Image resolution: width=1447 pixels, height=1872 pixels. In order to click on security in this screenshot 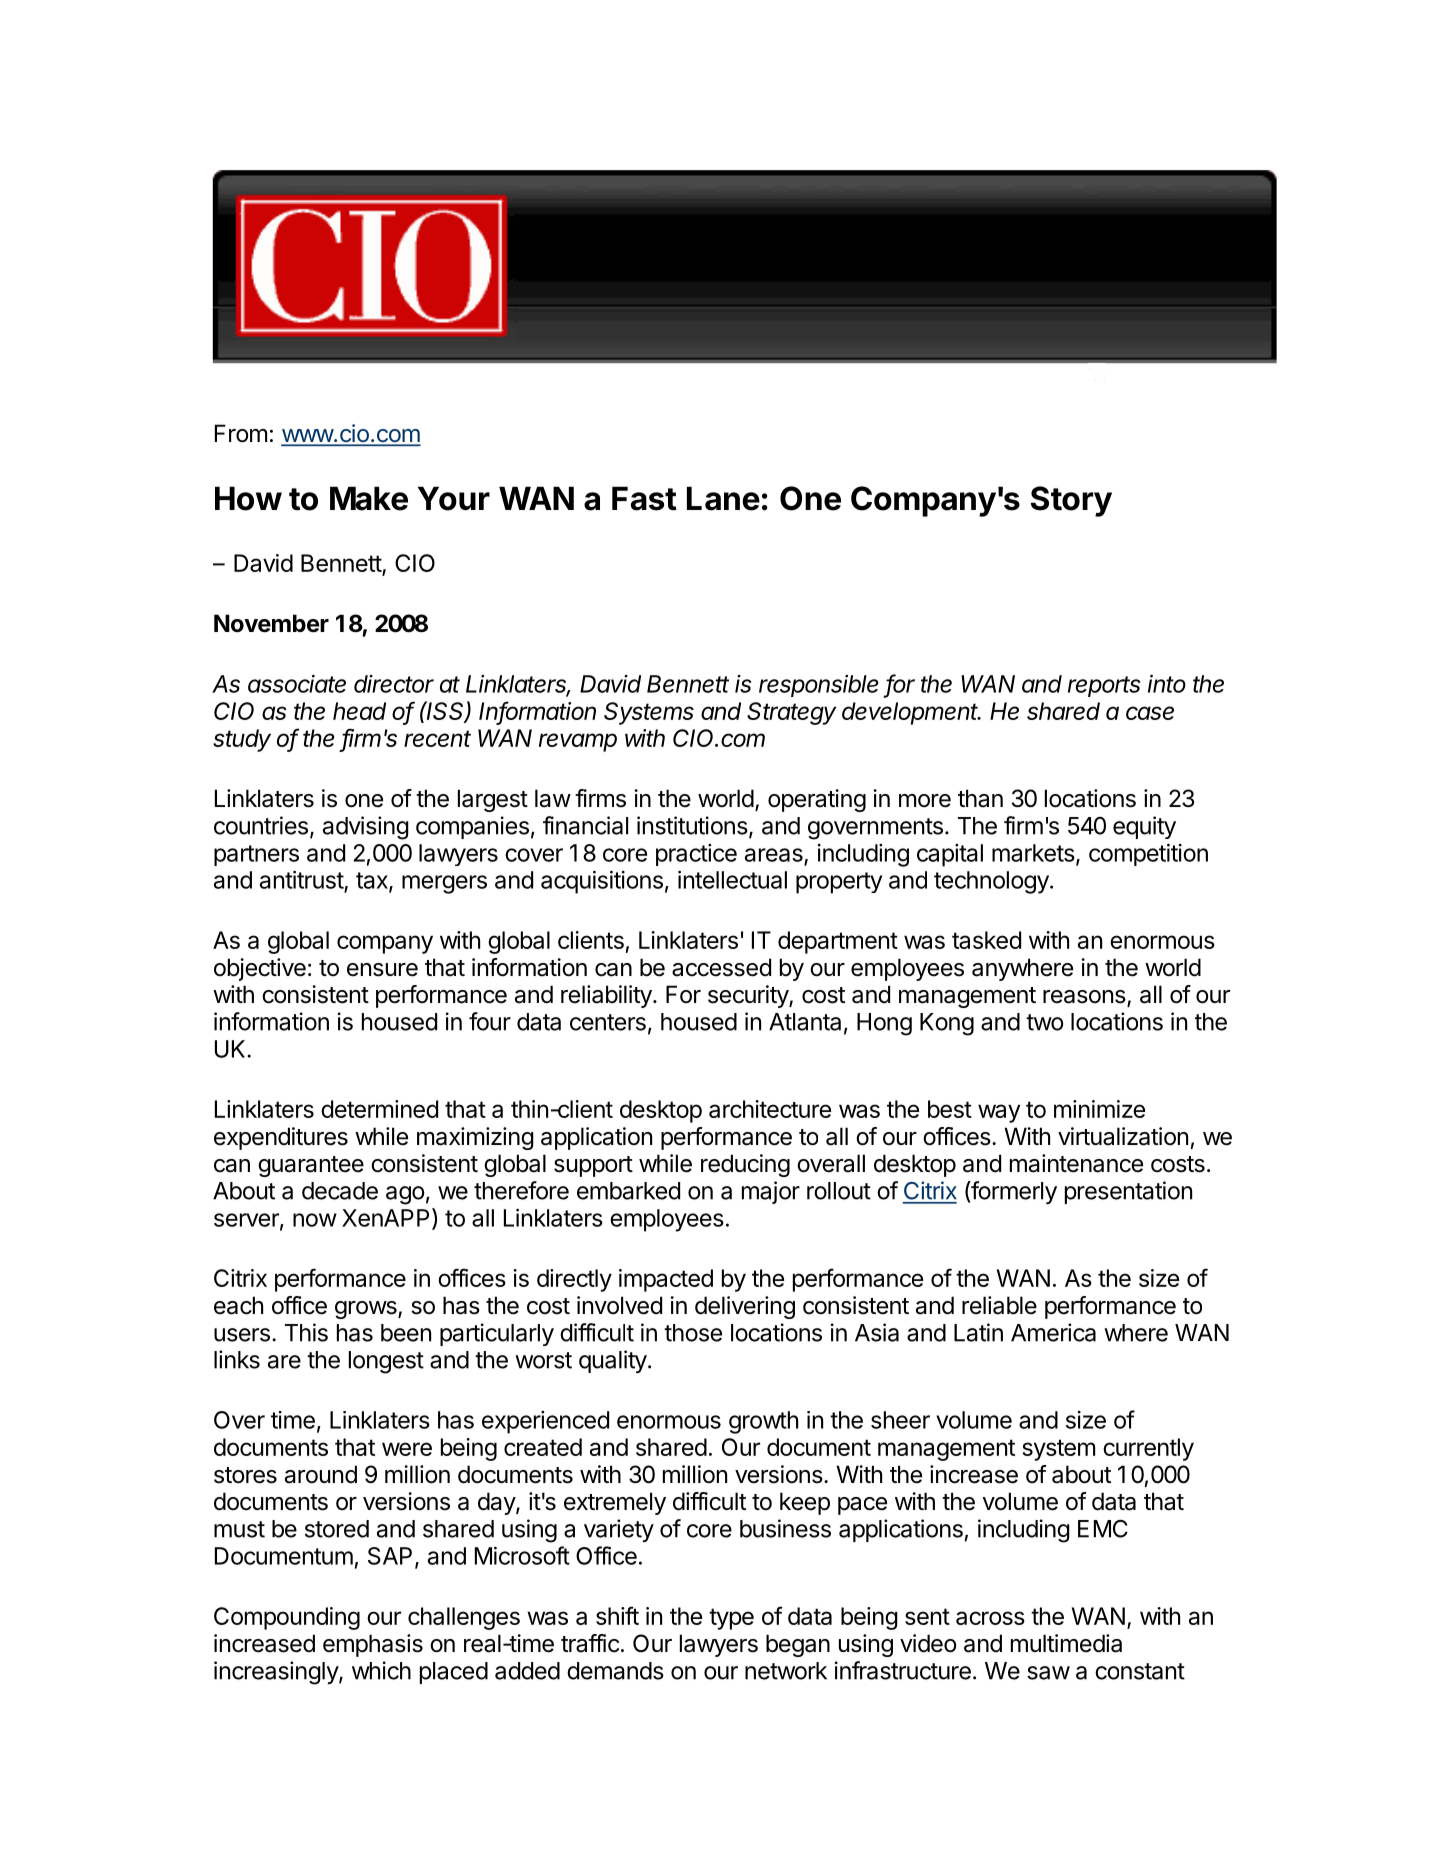, I will do `click(749, 996)`.
